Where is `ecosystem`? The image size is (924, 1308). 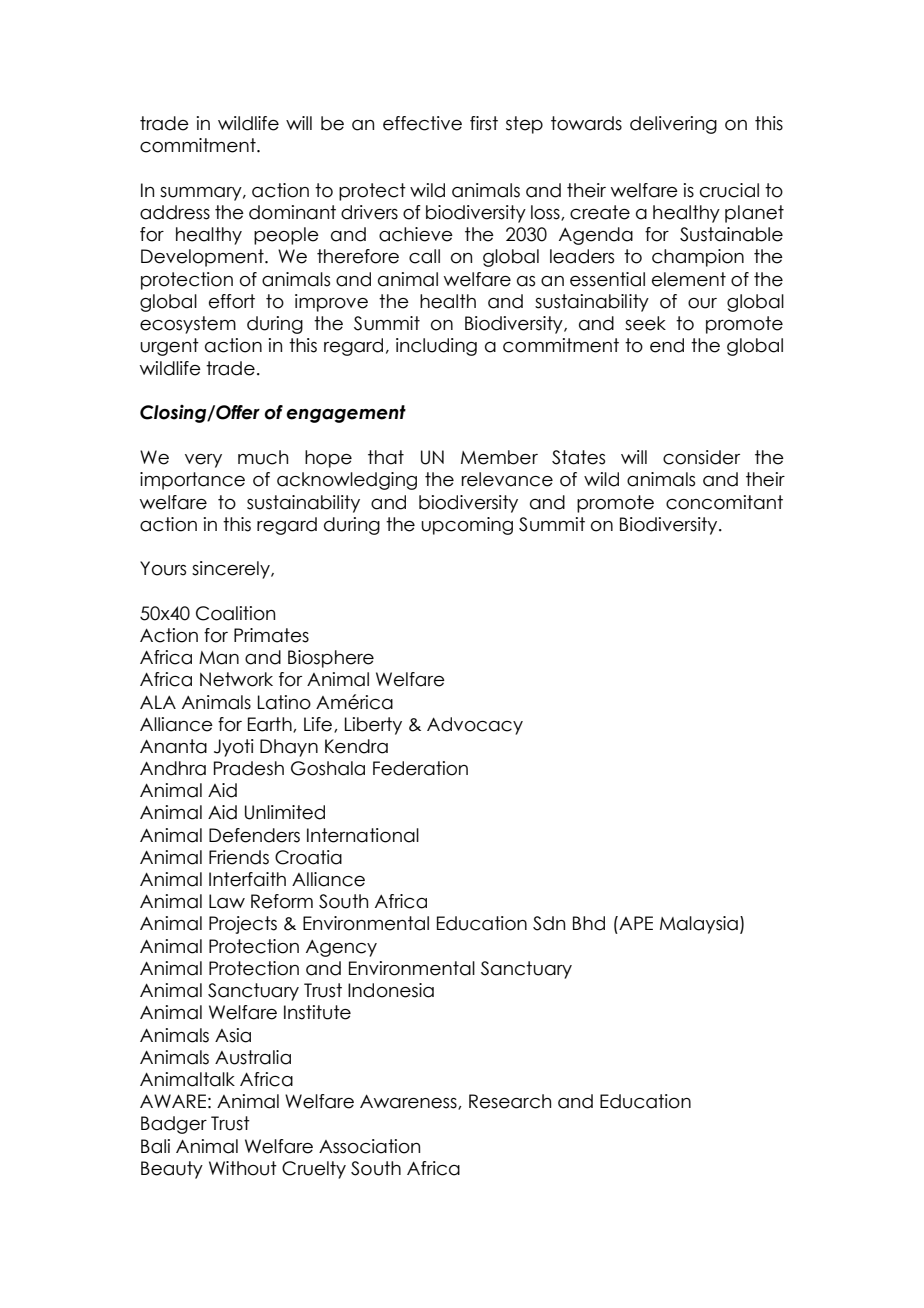
ecosystem is located at coordinates (188, 325).
